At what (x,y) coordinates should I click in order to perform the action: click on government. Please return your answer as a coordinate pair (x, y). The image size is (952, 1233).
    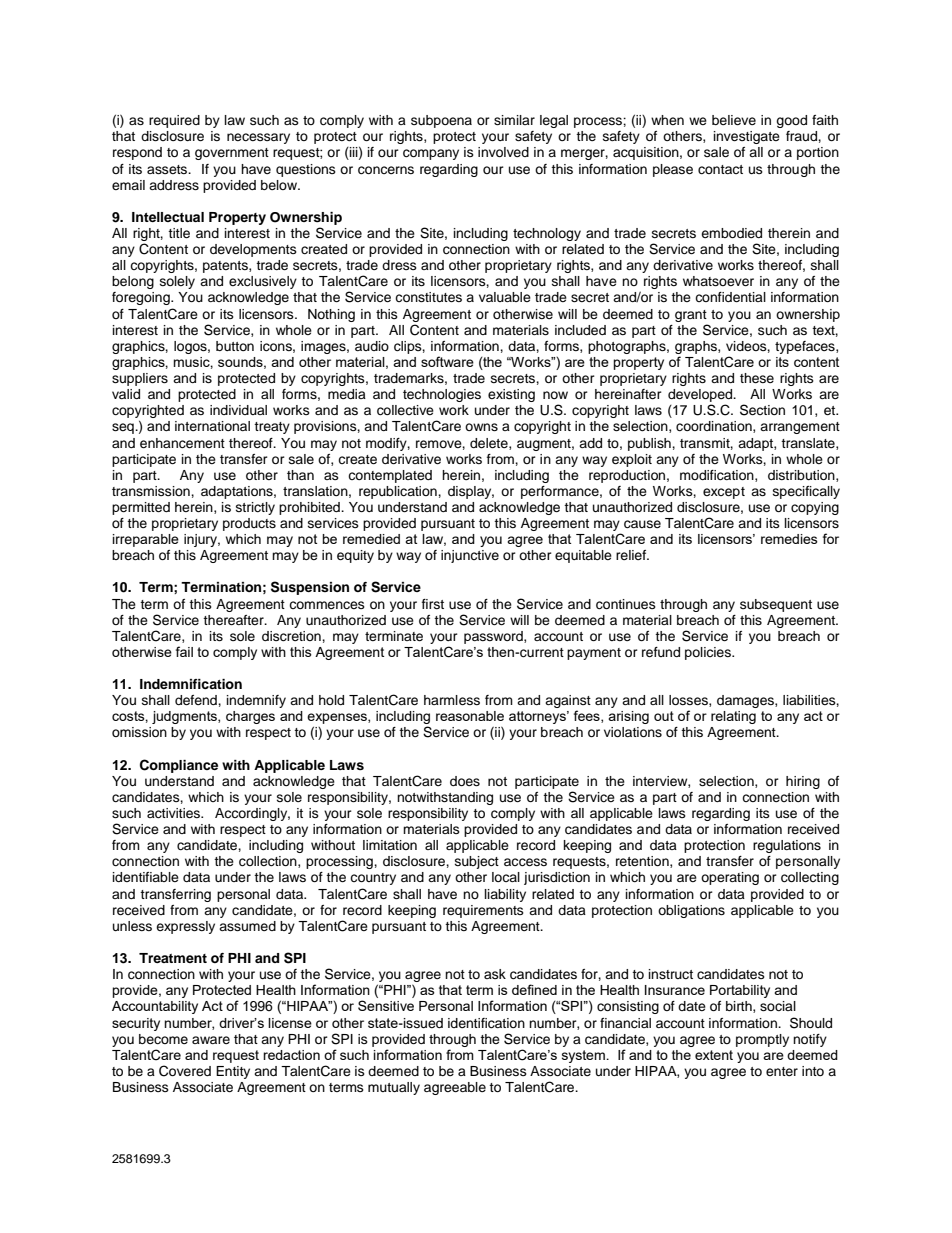
    Looking at the image, I should click on (232, 154).
